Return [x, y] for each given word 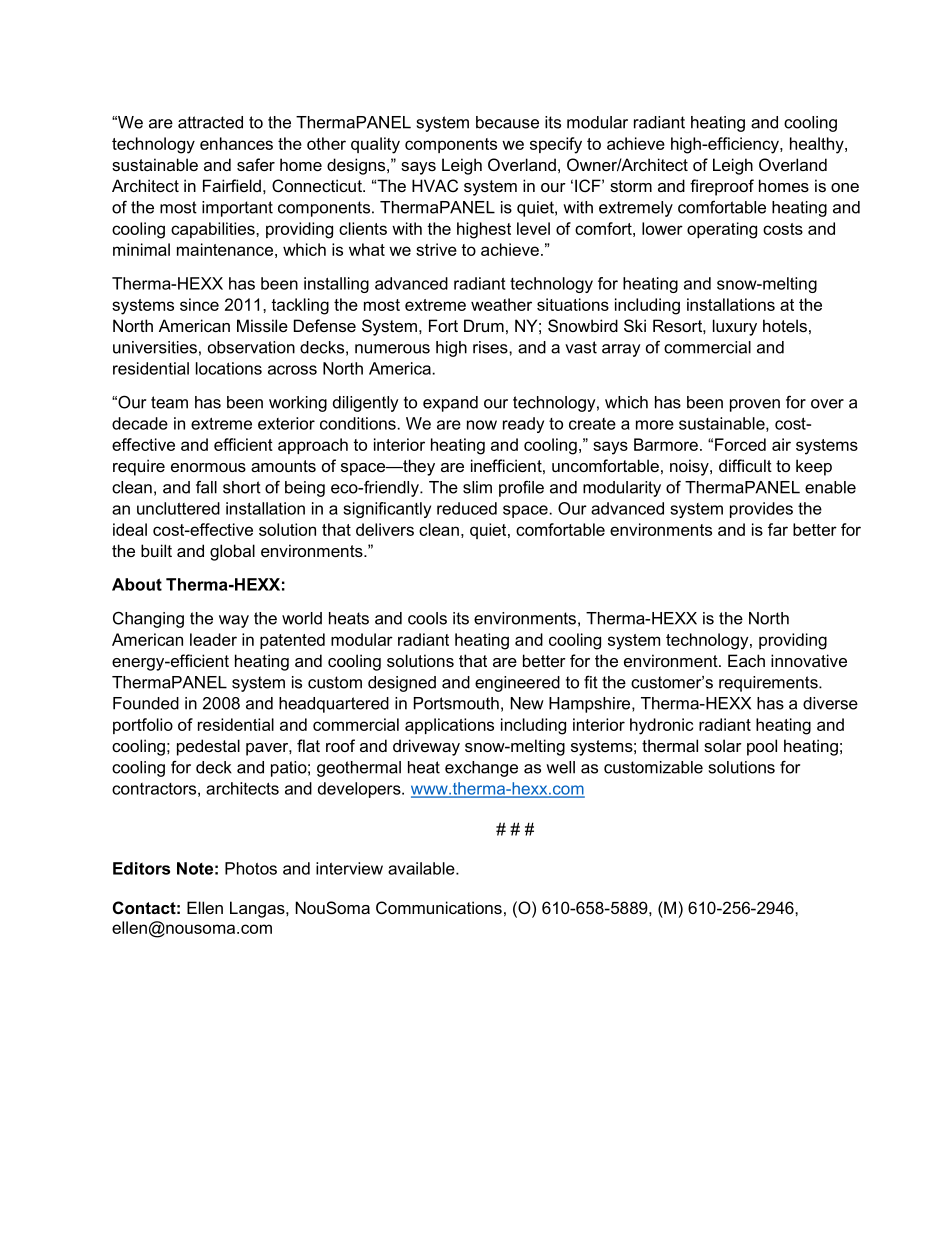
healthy [818, 145]
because [507, 122]
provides [761, 510]
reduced [467, 508]
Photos [251, 868]
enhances [236, 143]
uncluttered [178, 508]
